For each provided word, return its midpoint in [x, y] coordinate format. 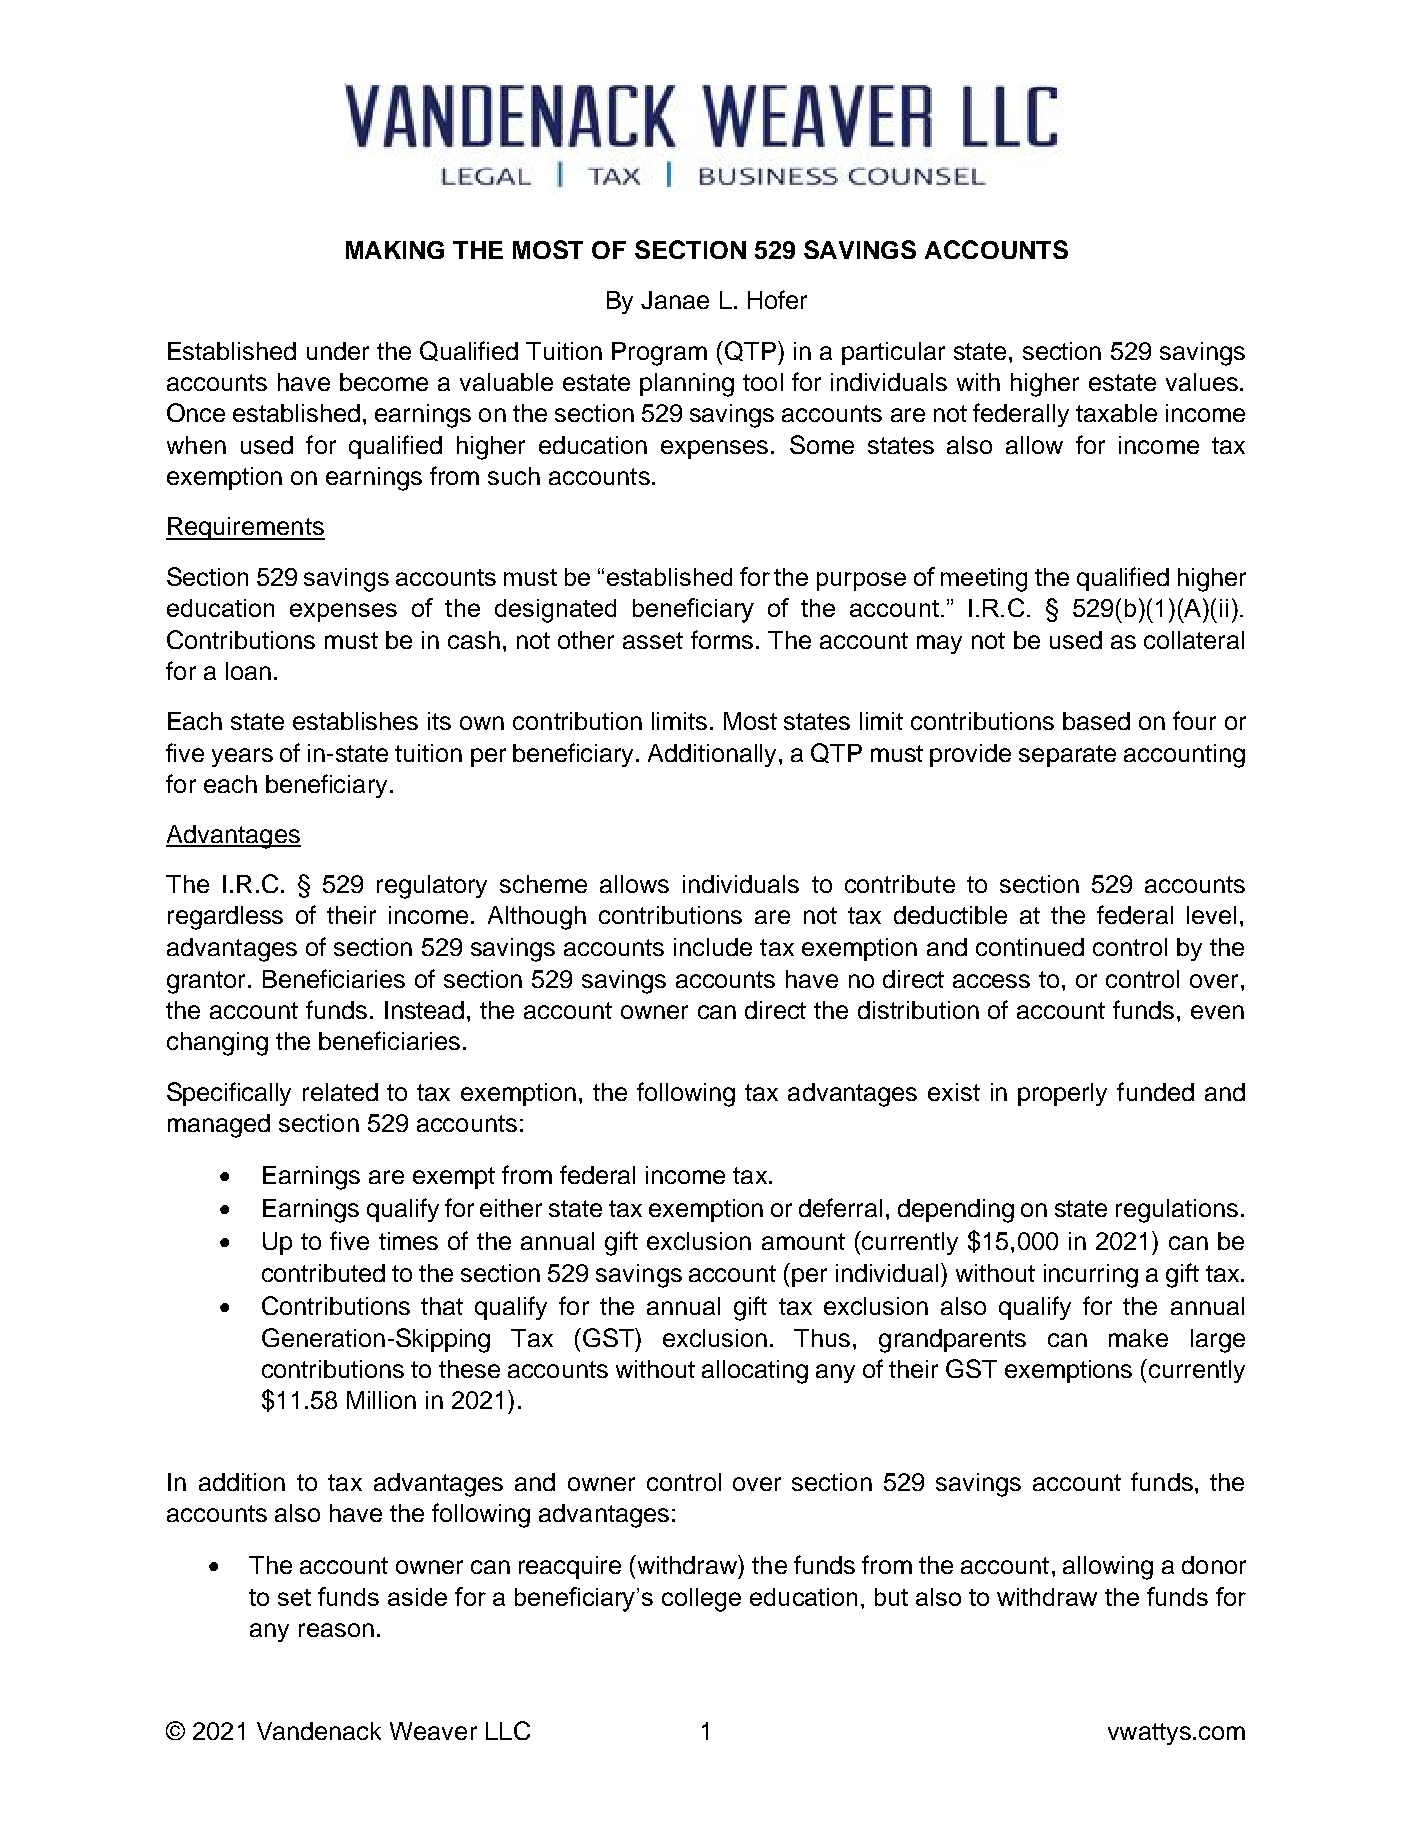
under [338, 351]
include [713, 947]
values [1202, 382]
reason [336, 1630]
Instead [424, 1010]
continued [1030, 947]
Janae [675, 300]
